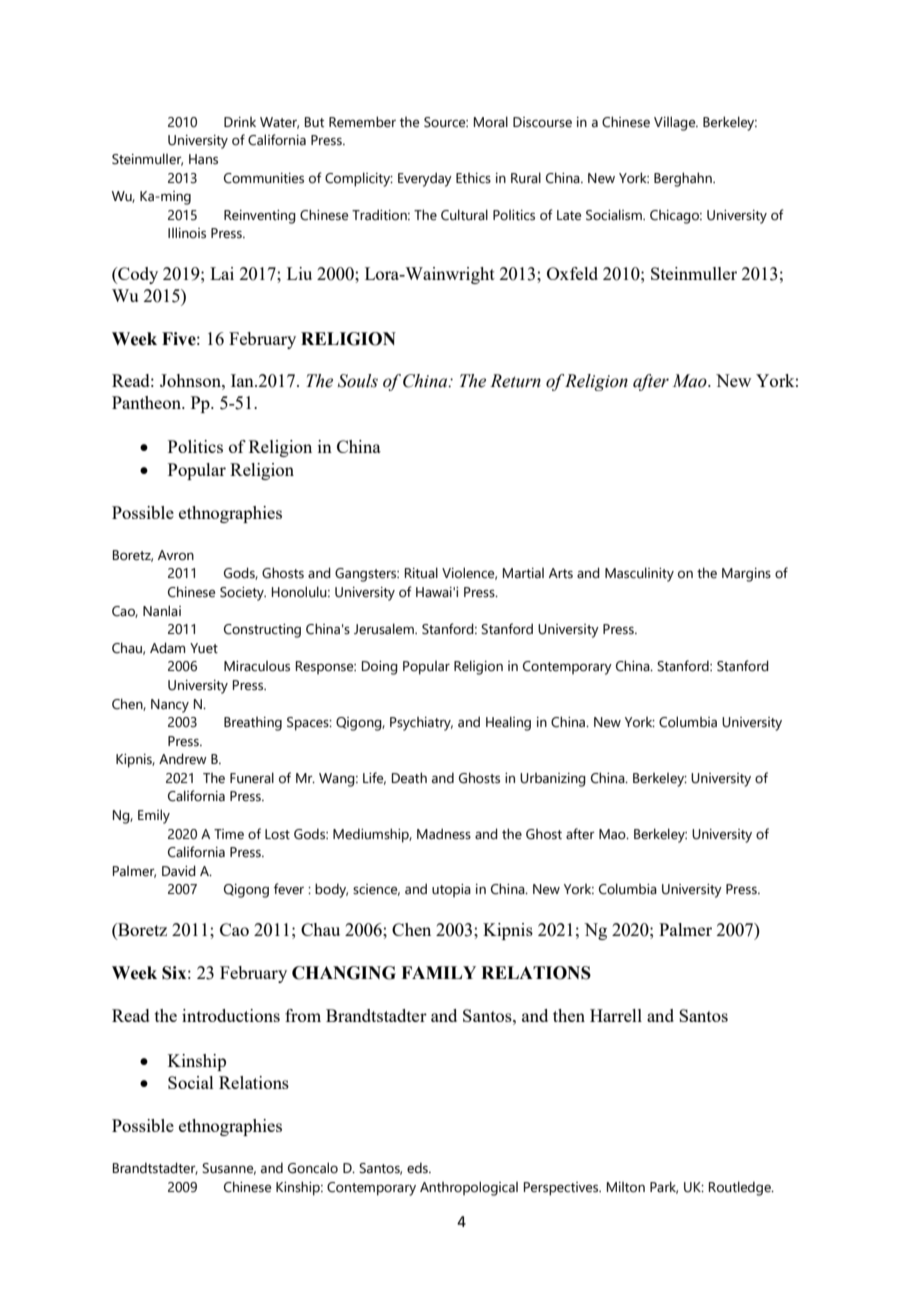  I want to click on Time, so click(229, 834).
